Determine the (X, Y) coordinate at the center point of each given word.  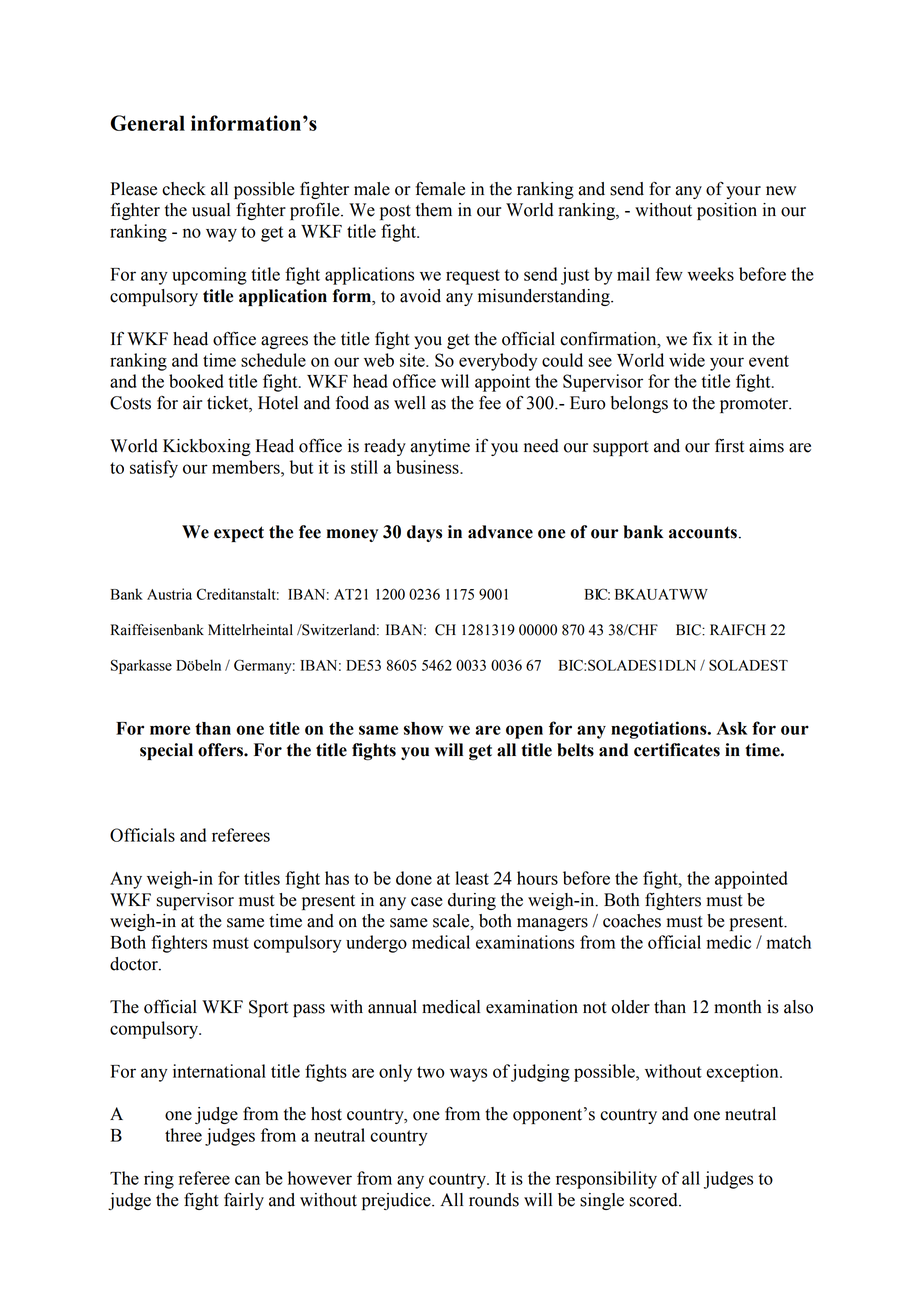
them (434, 210)
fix (703, 338)
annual (392, 1007)
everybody (498, 362)
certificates (677, 750)
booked (196, 381)
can (247, 1180)
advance (500, 532)
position (727, 211)
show (423, 728)
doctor (135, 964)
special (166, 751)
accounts (703, 532)
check (184, 189)
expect (239, 534)
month (738, 1007)
